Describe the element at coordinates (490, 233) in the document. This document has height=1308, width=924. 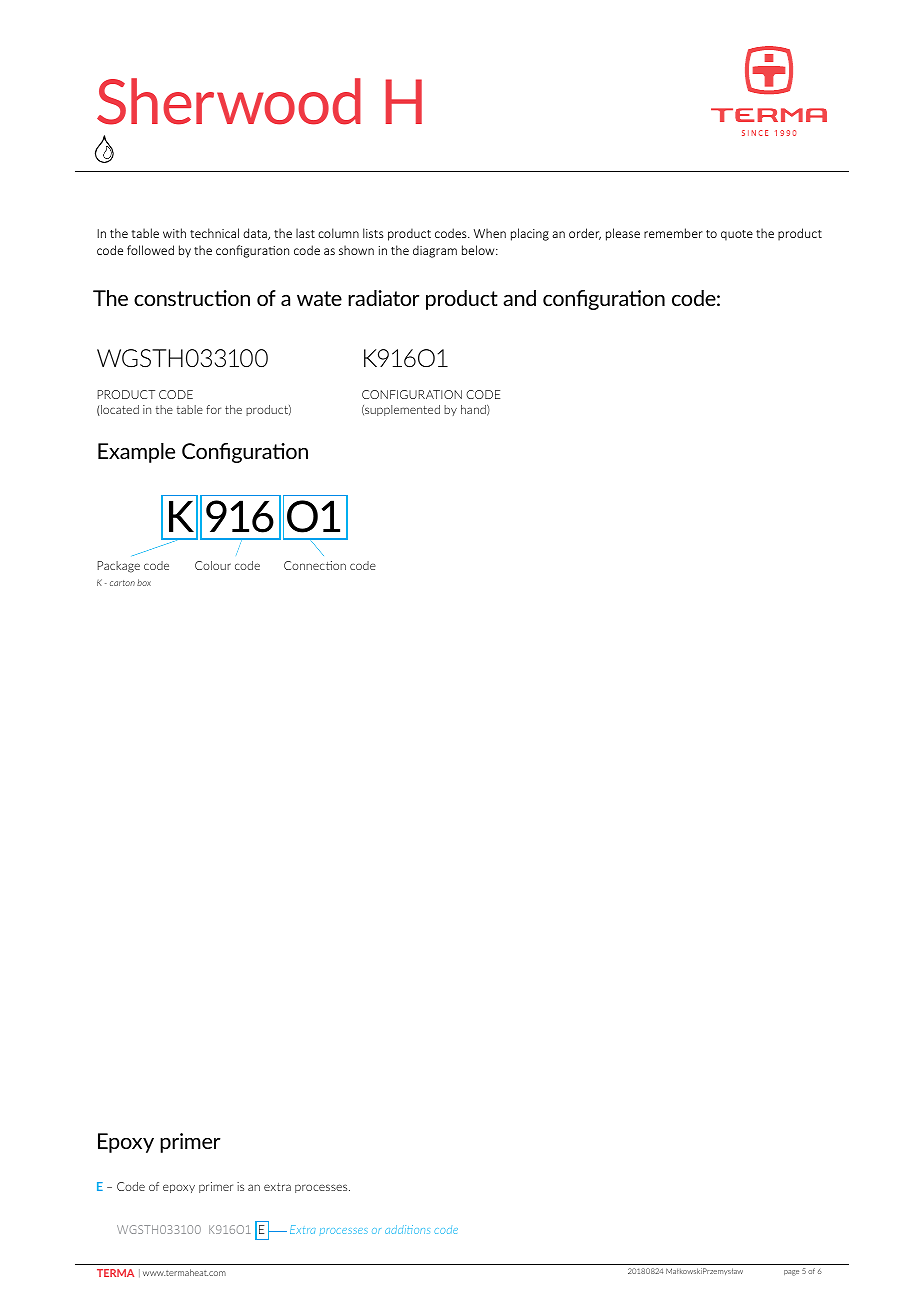
I see `When` at that location.
